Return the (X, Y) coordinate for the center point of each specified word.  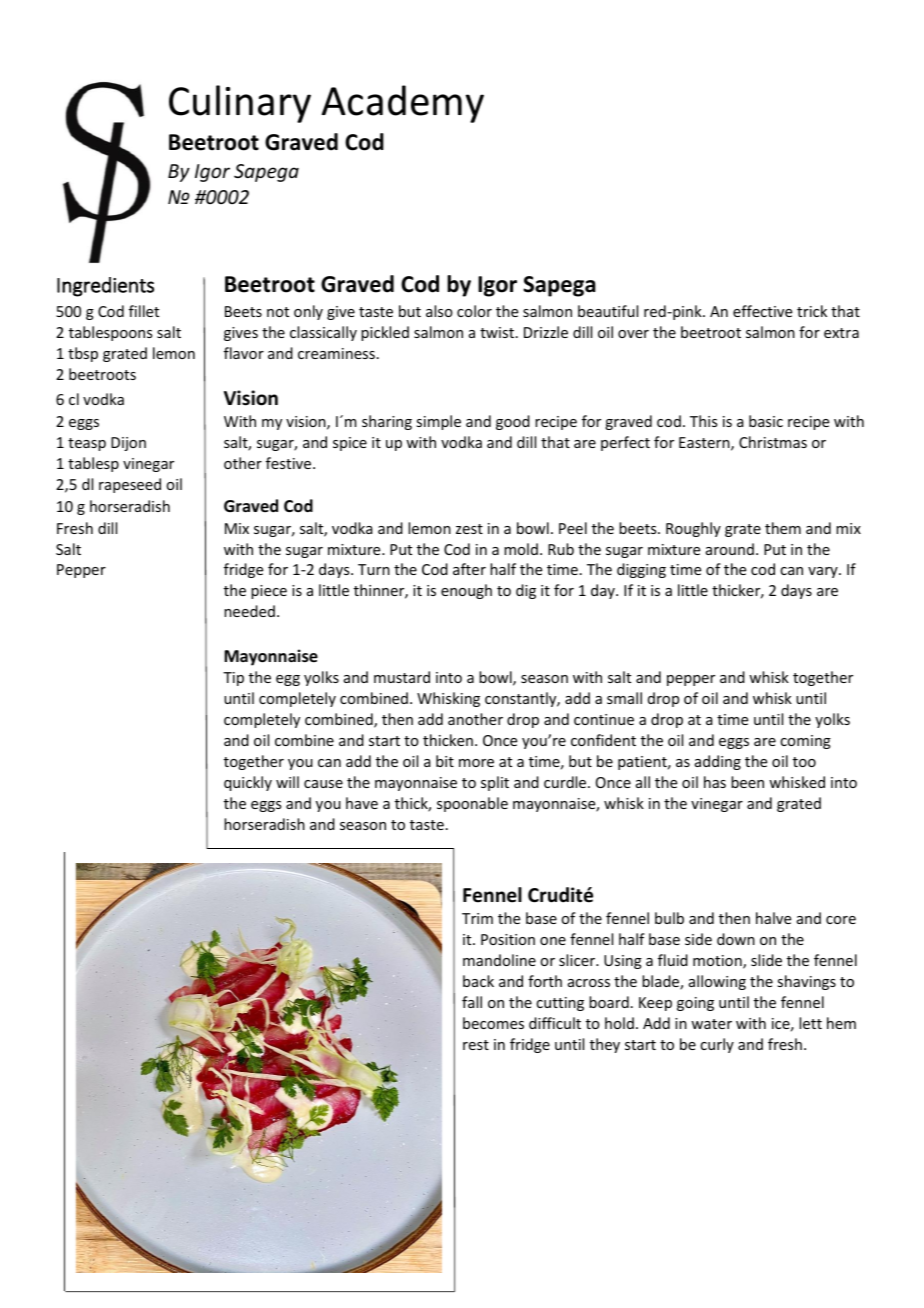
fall (472, 1002)
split (495, 783)
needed (249, 611)
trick (812, 311)
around (730, 549)
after (469, 569)
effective (762, 311)
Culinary (240, 104)
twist (497, 332)
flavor (244, 353)
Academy (403, 104)
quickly (248, 783)
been (747, 782)
